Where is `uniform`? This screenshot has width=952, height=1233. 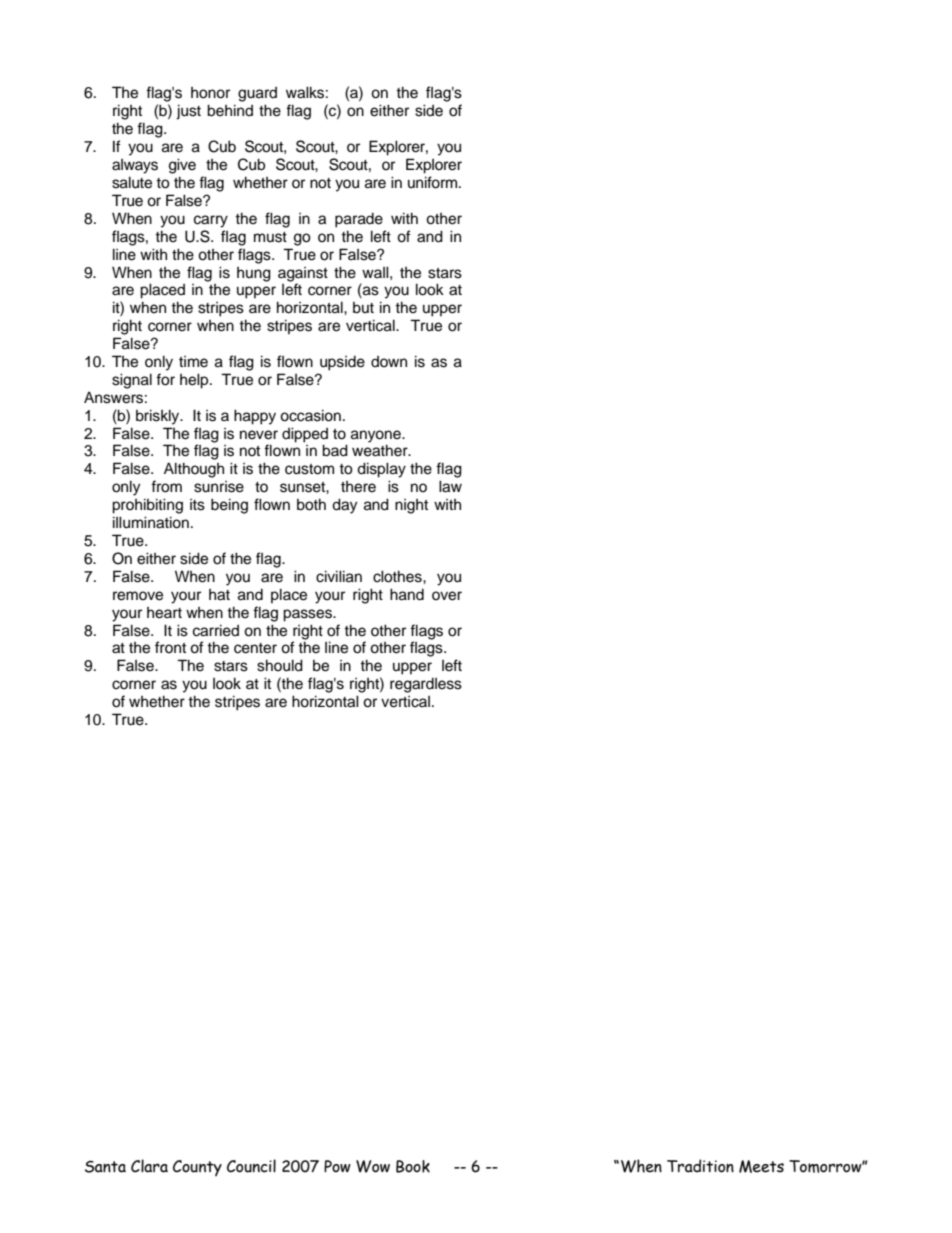 uniform is located at coordinates (432, 182).
